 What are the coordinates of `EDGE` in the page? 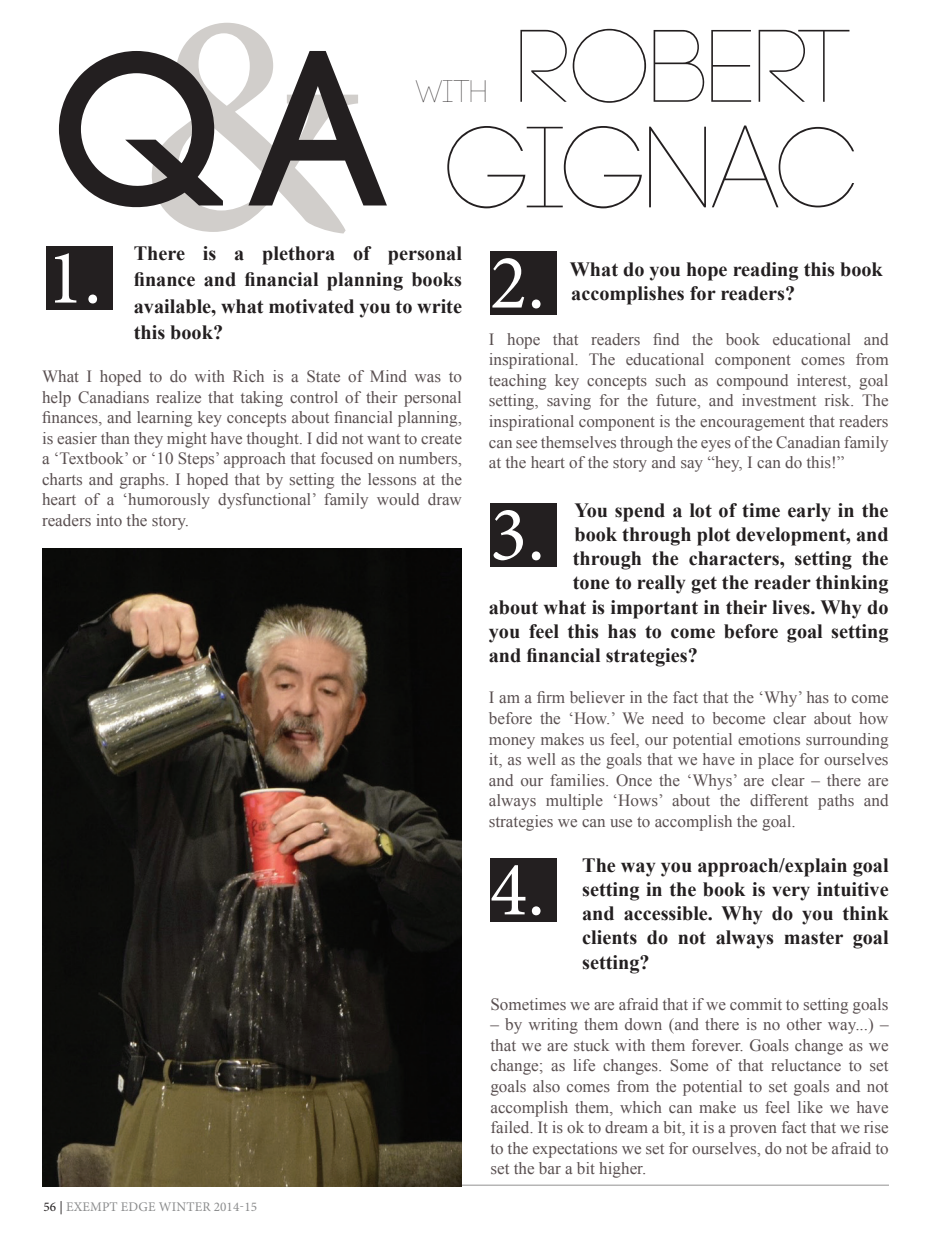 It's located at (138, 1206).
